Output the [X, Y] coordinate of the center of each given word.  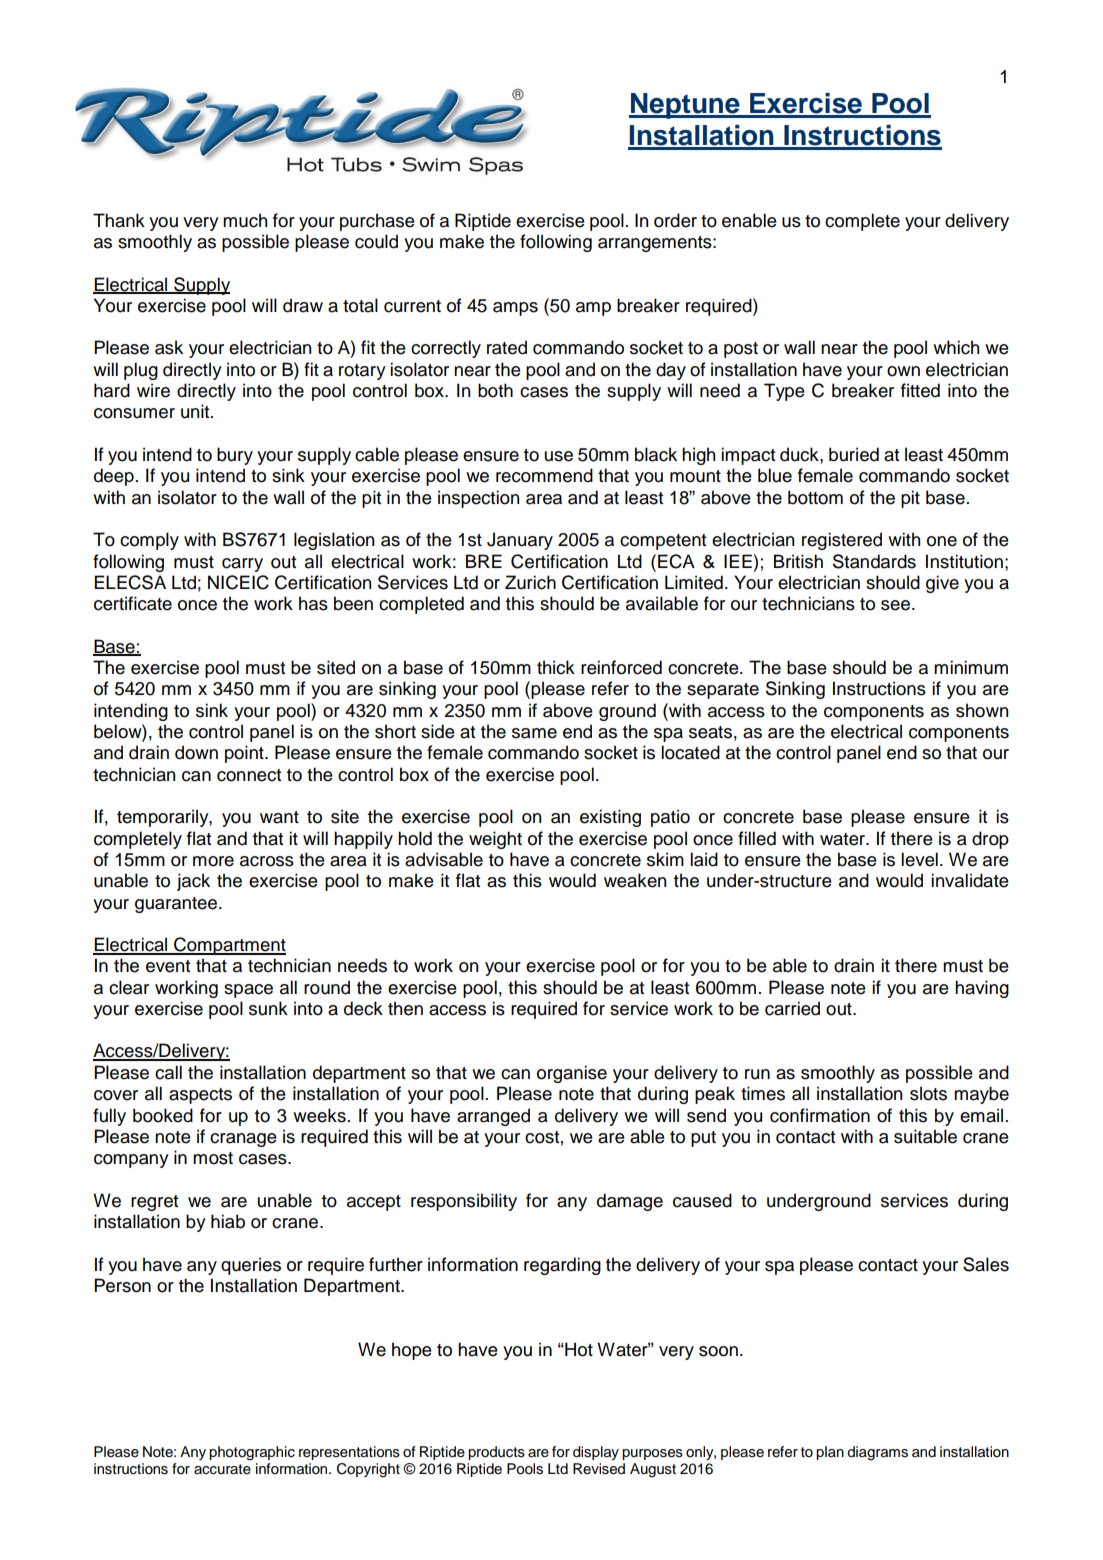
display [596, 1453]
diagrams [877, 1453]
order [675, 220]
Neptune [685, 106]
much [245, 220]
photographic [252, 1453]
